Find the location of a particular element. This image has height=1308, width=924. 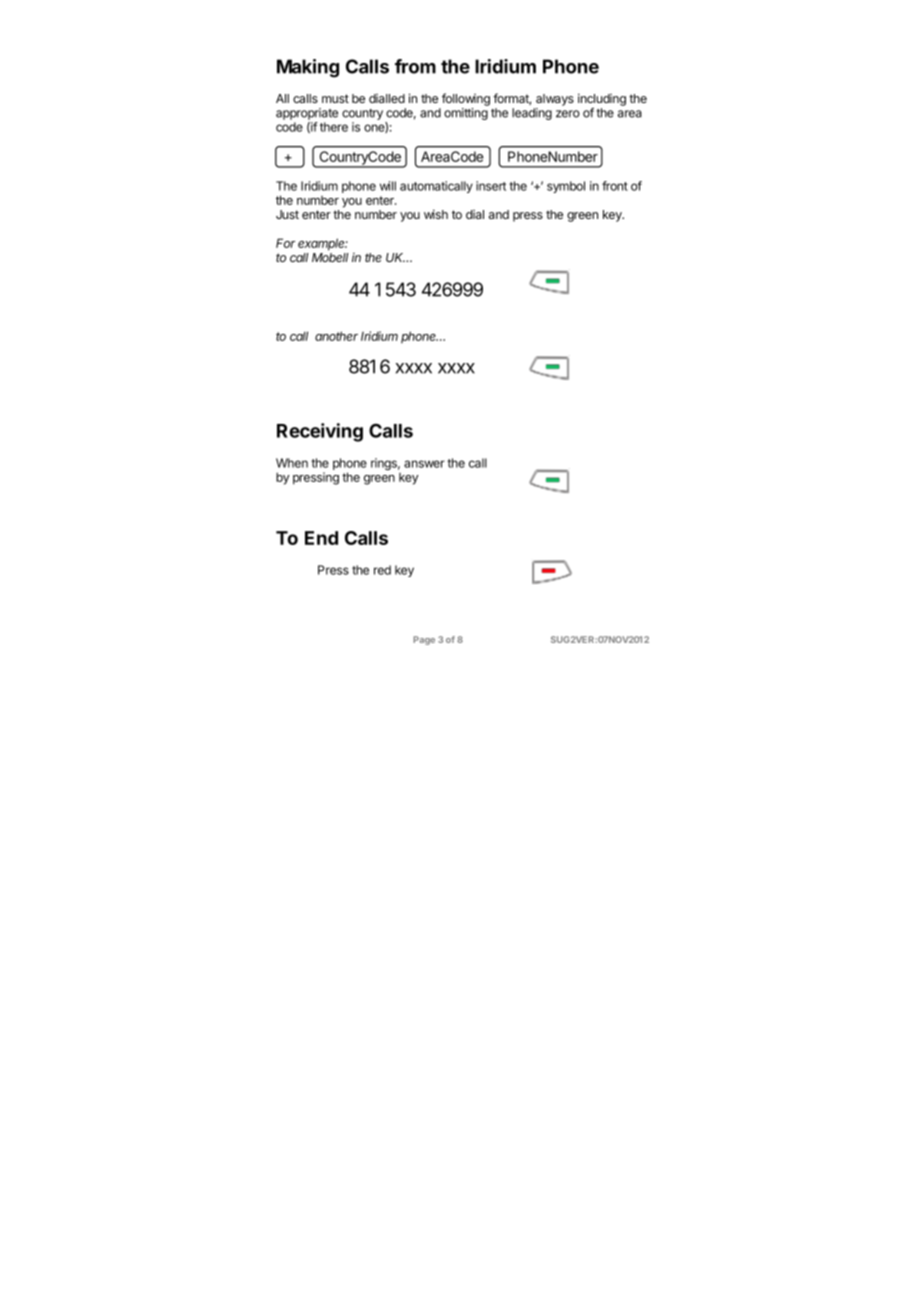

following is located at coordinates (466, 99).
